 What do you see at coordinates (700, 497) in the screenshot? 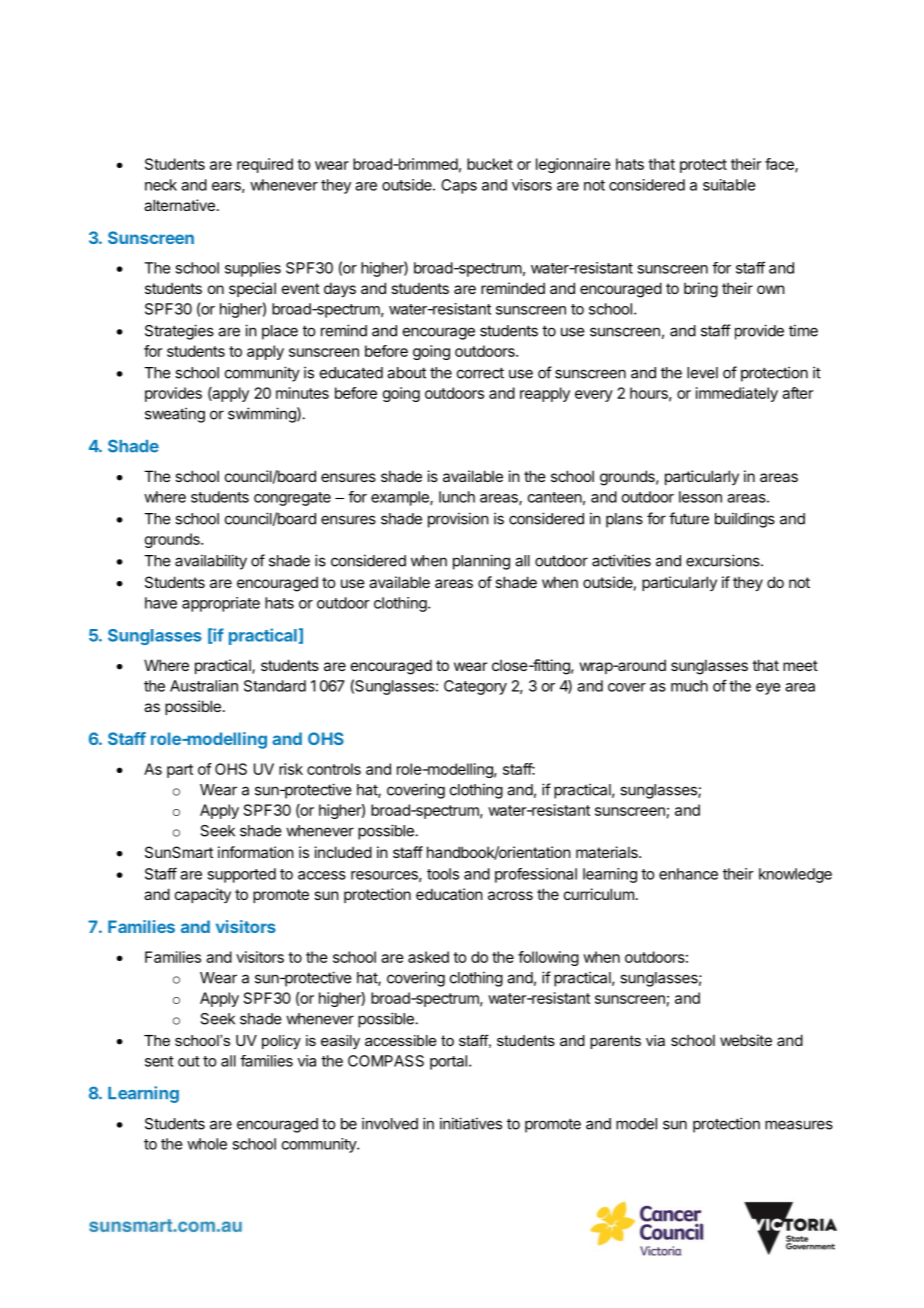
I see `lesson` at bounding box center [700, 497].
